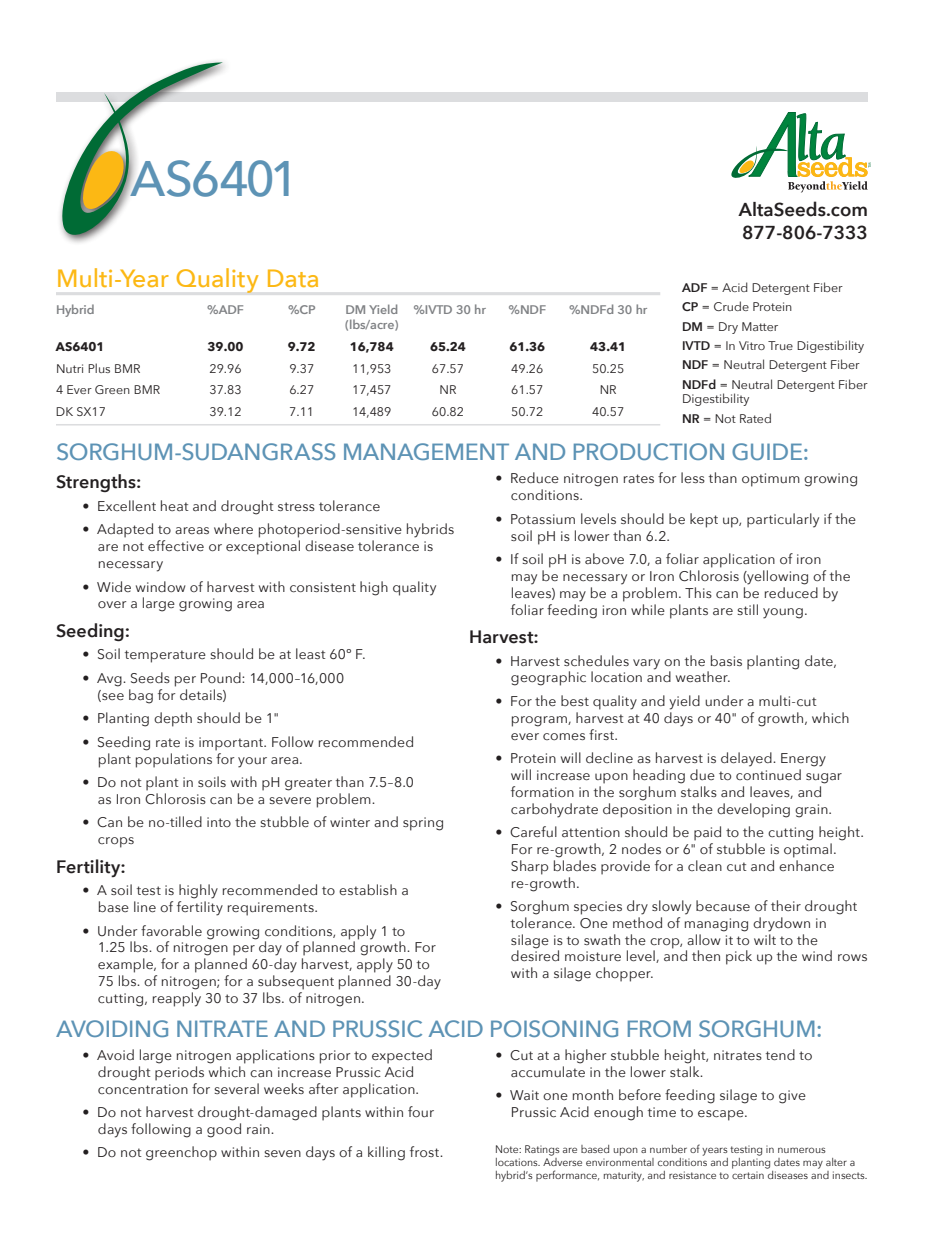  What do you see at coordinates (224, 1130) in the screenshot?
I see `good` at bounding box center [224, 1130].
